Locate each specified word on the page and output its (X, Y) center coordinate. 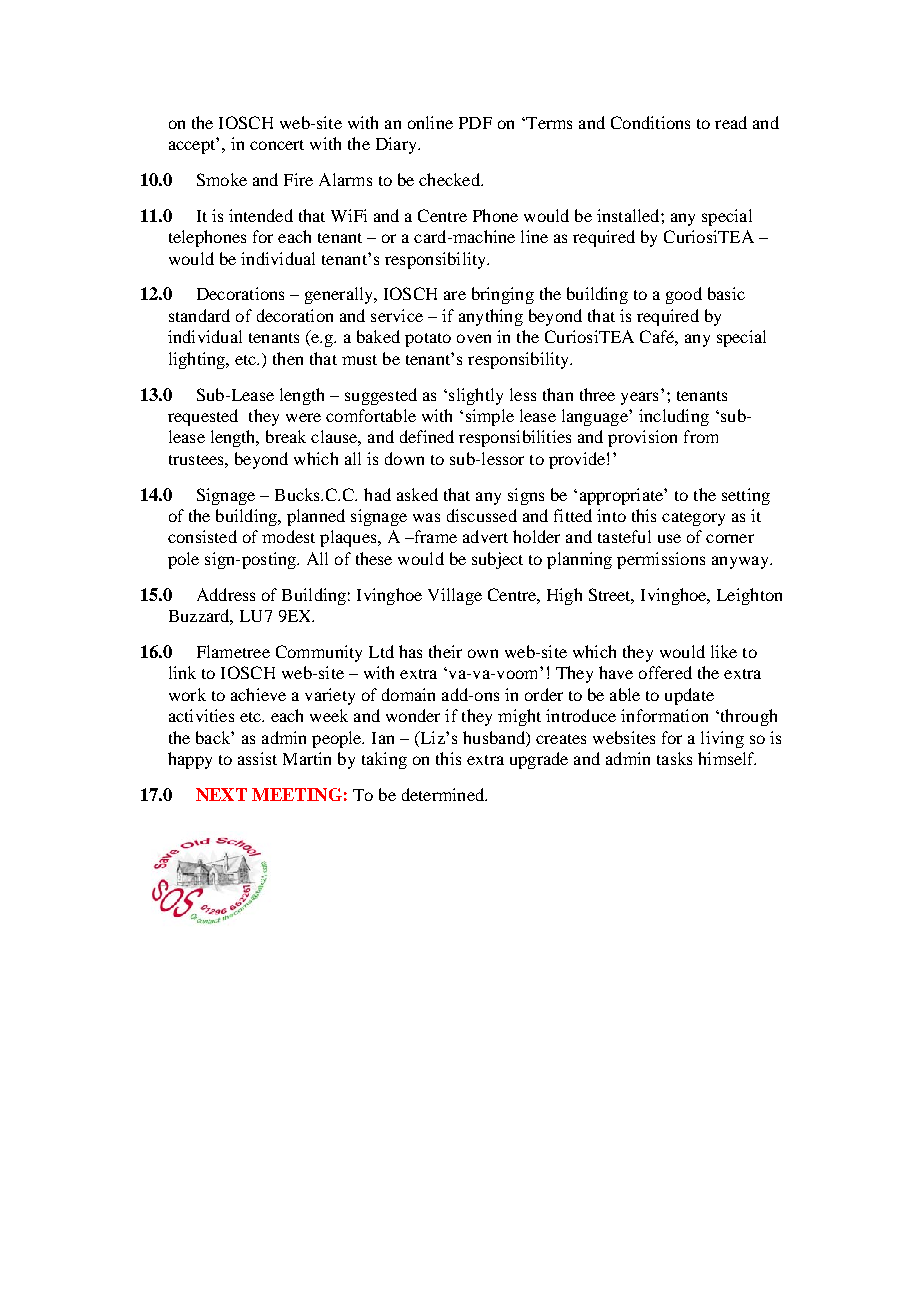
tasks (674, 758)
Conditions (650, 122)
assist (257, 758)
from (701, 436)
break (286, 436)
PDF (475, 123)
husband (495, 737)
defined (427, 436)
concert (277, 145)
